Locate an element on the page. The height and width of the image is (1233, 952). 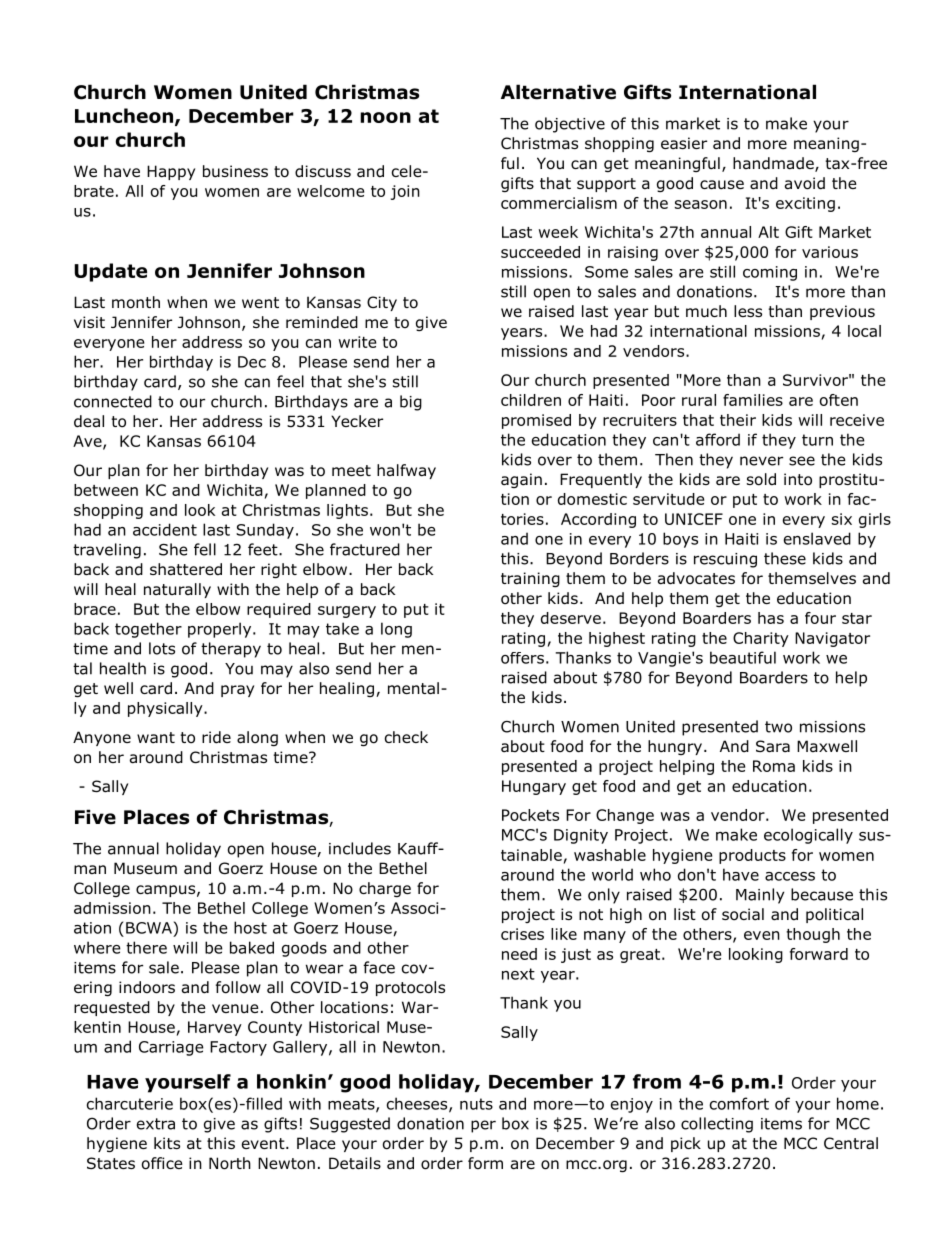
has is located at coordinates (771, 618).
